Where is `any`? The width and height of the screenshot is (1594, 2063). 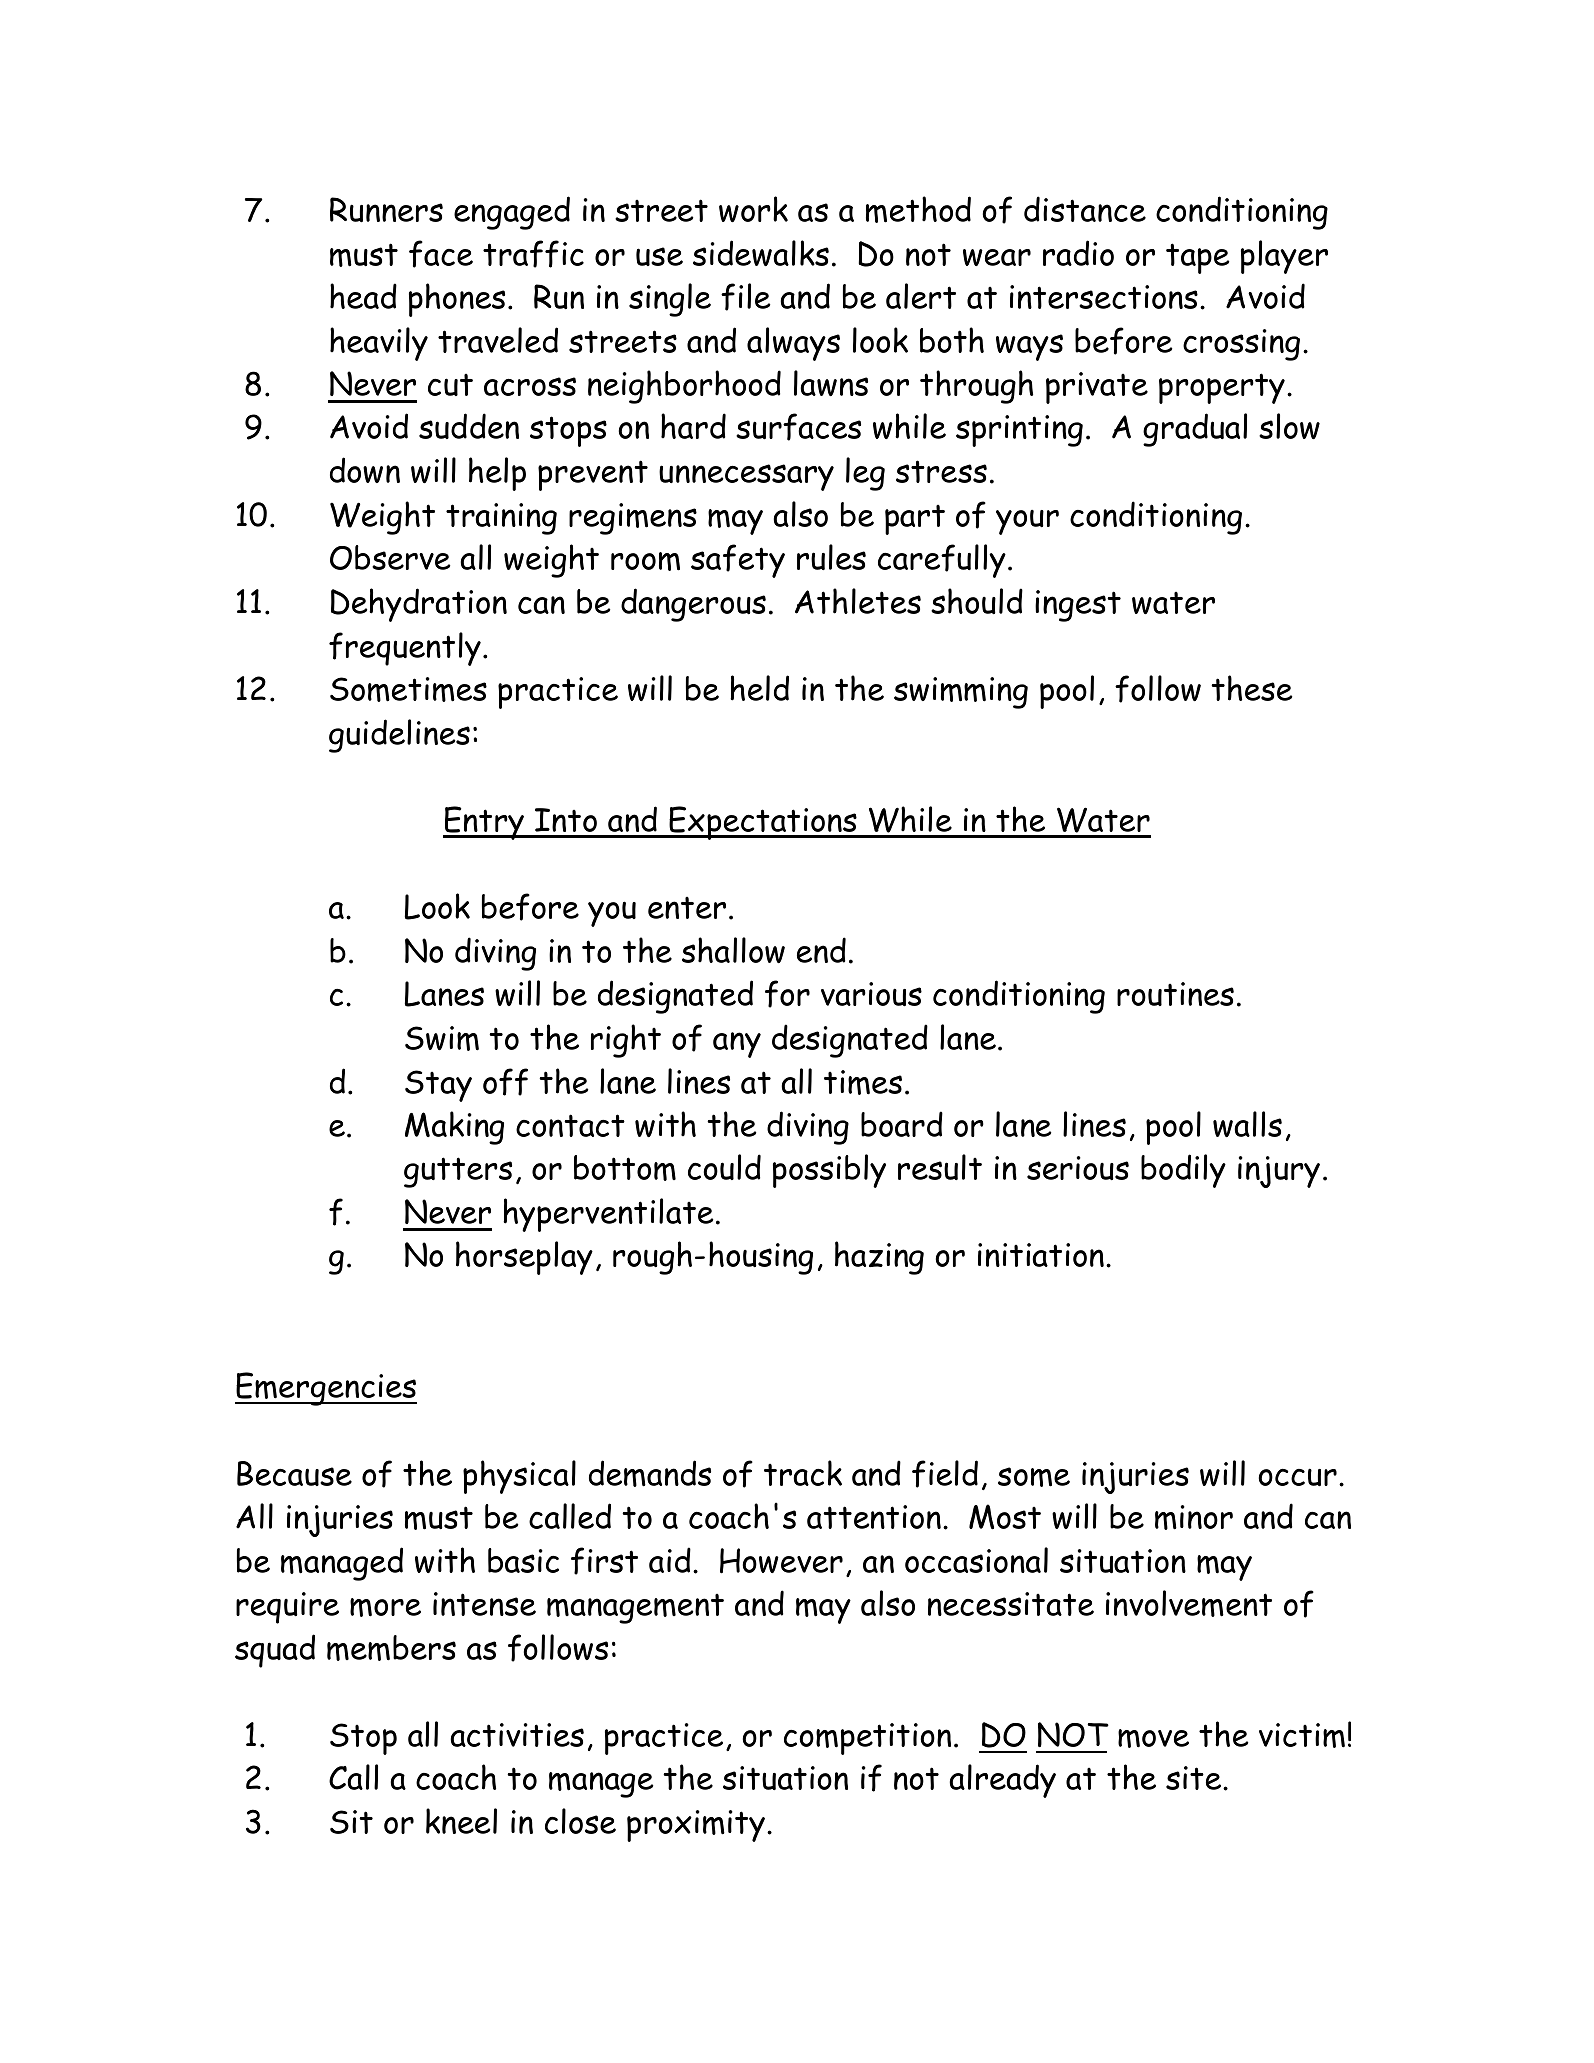
any is located at coordinates (737, 1045).
